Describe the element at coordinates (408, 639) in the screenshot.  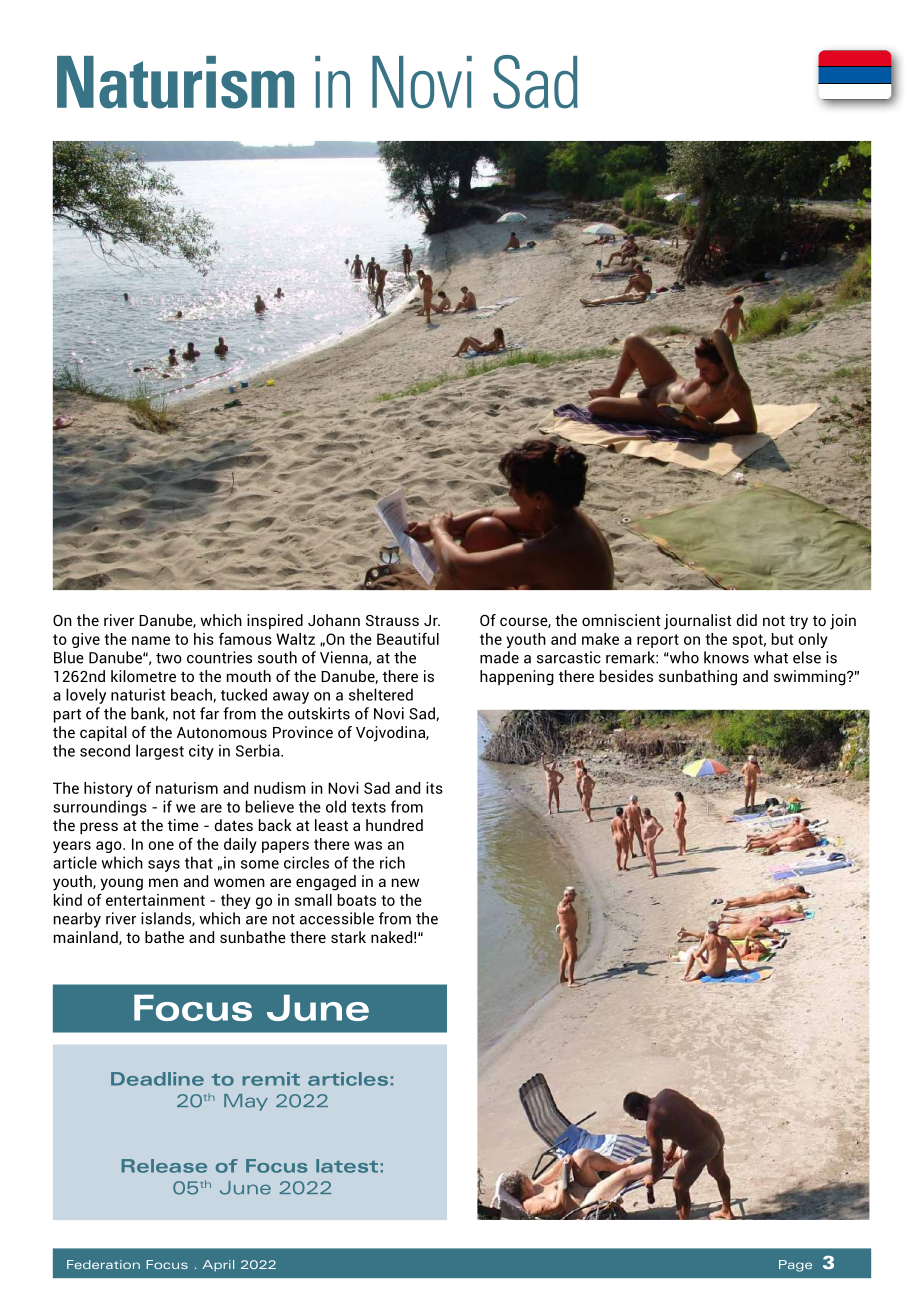
I see `Beautiful` at that location.
